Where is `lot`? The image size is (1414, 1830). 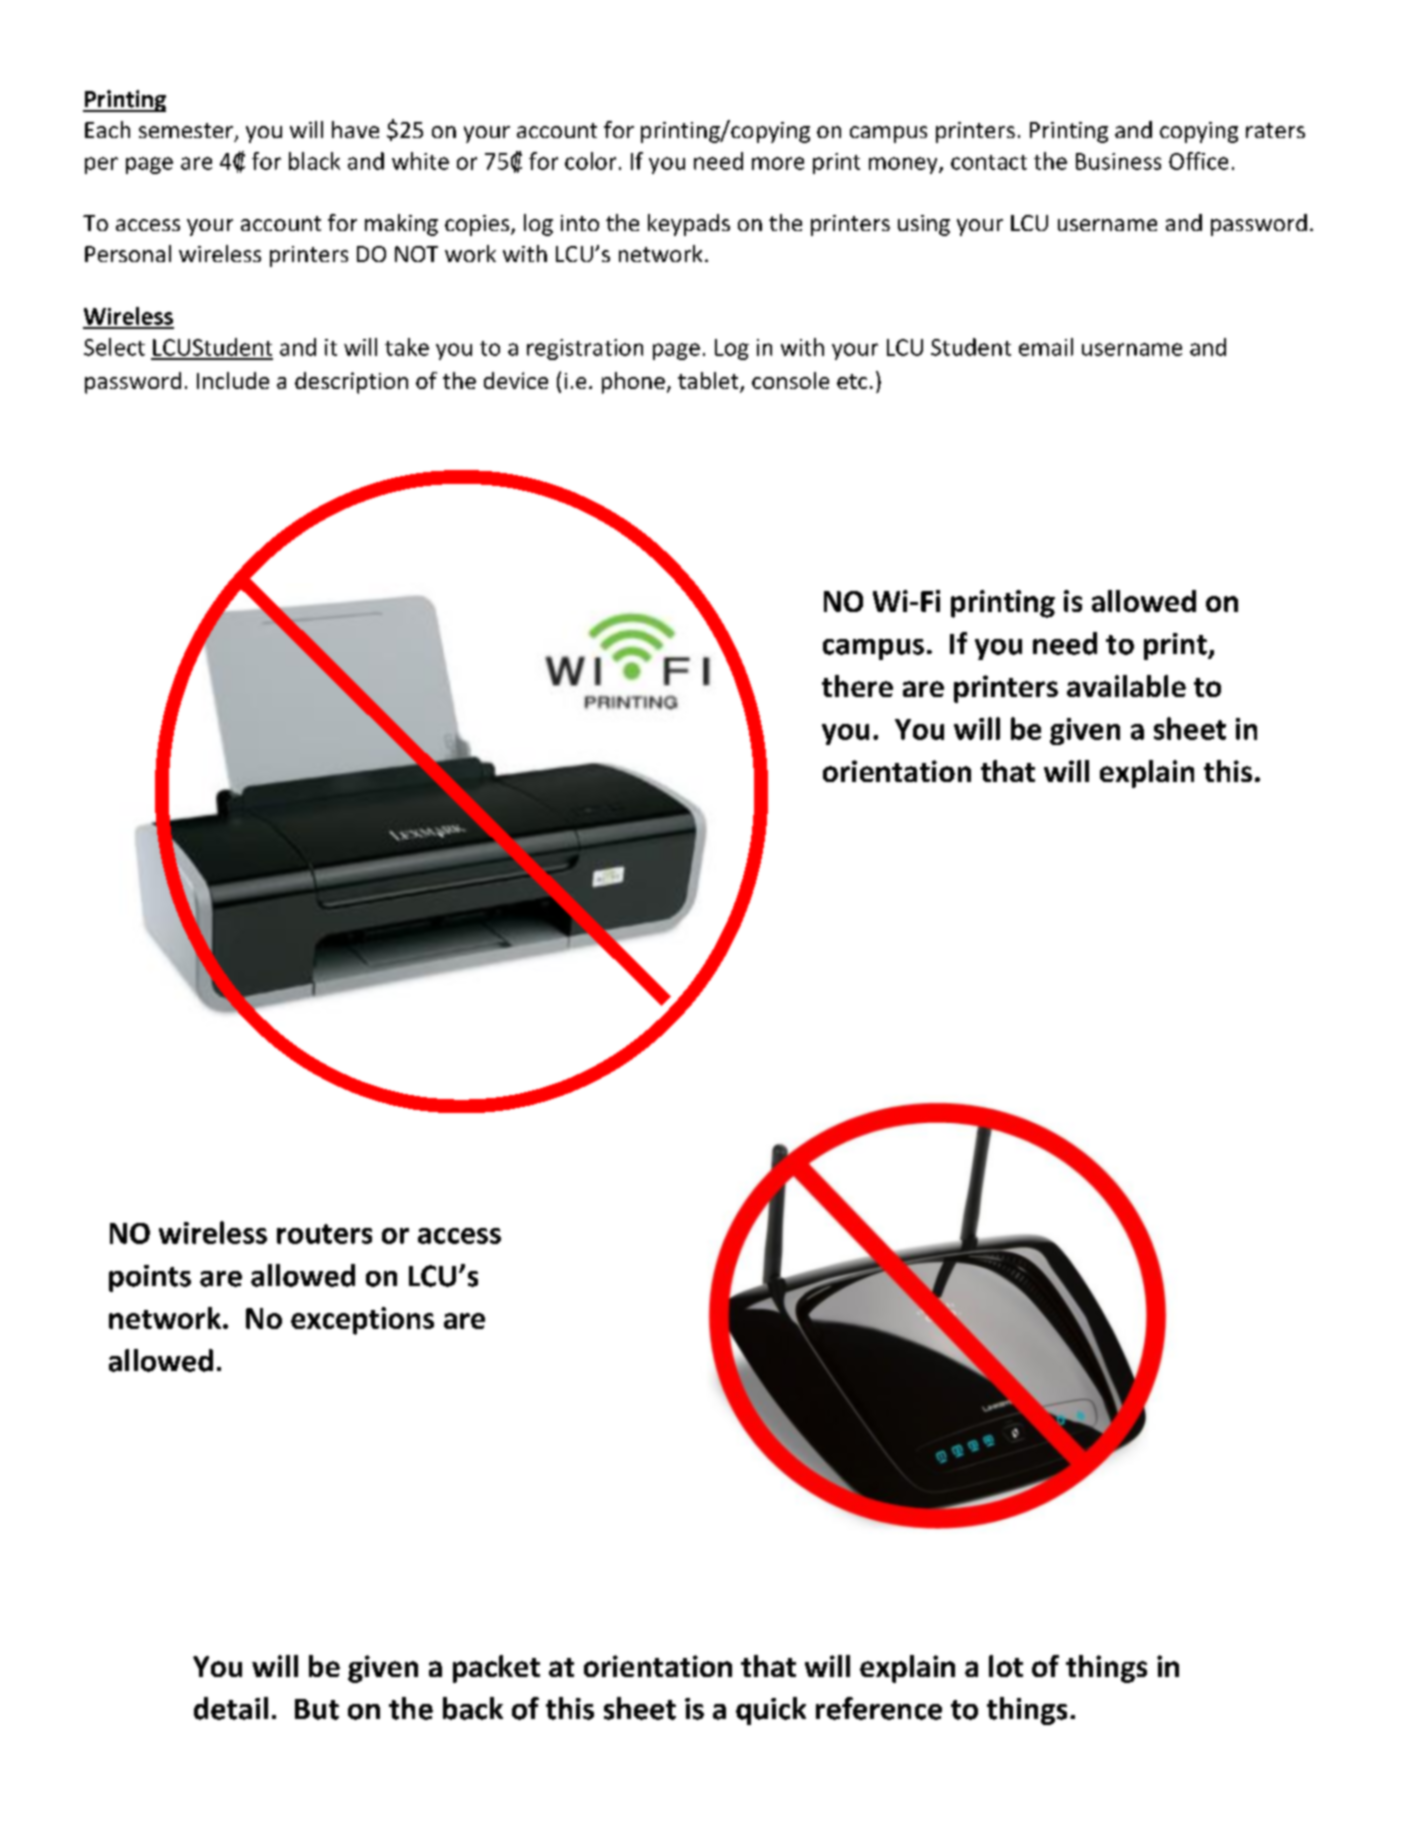 lot is located at coordinates (1006, 1666).
